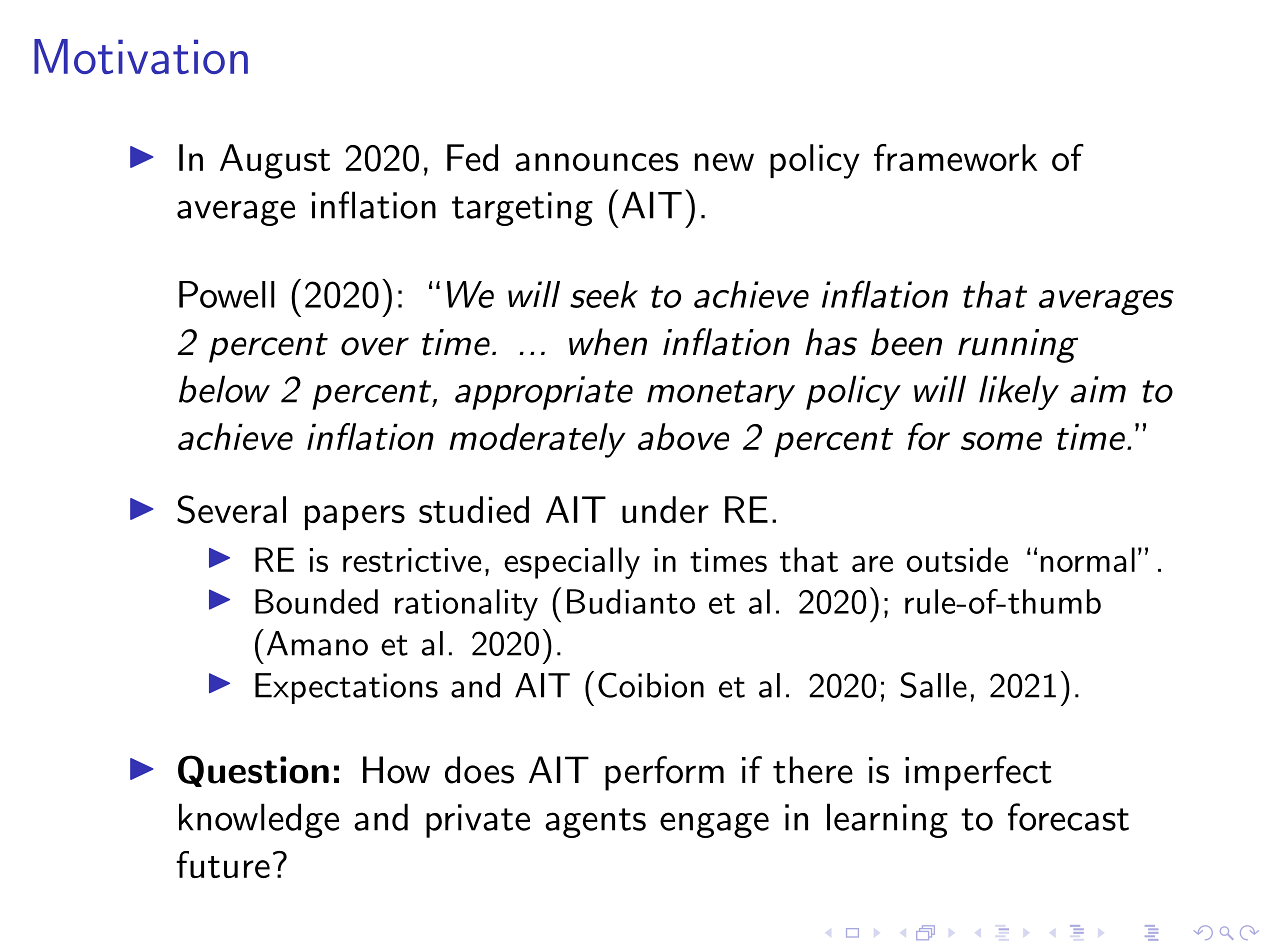  I want to click on above, so click(683, 436).
